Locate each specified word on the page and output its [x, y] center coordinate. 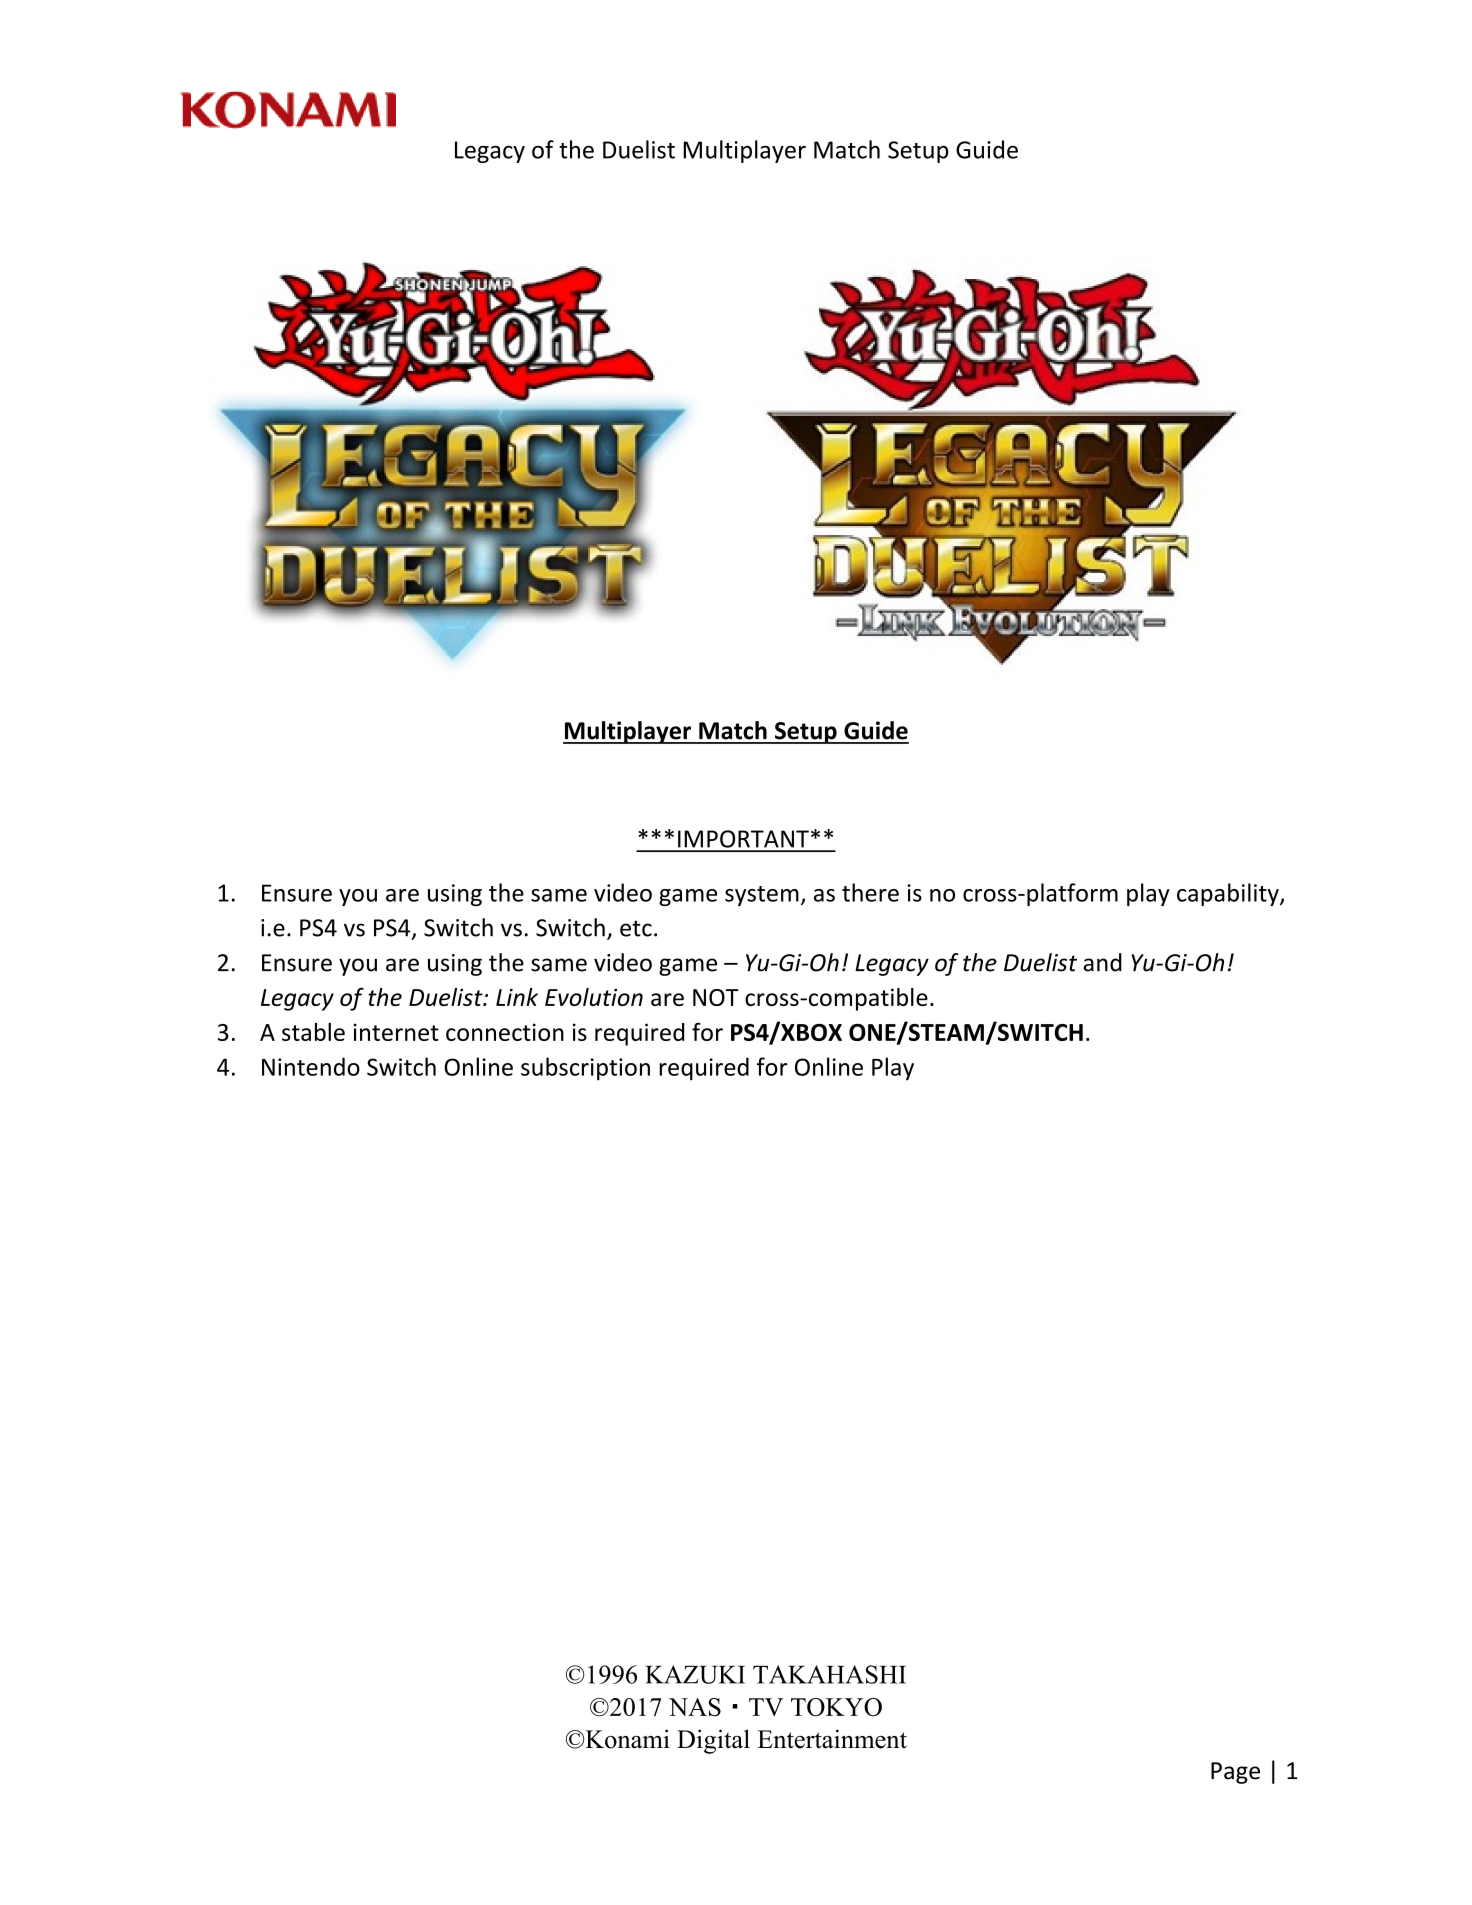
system [762, 896]
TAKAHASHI [829, 1674]
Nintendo [311, 1066]
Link [517, 997]
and [1103, 962]
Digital [713, 1741]
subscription [585, 1069]
